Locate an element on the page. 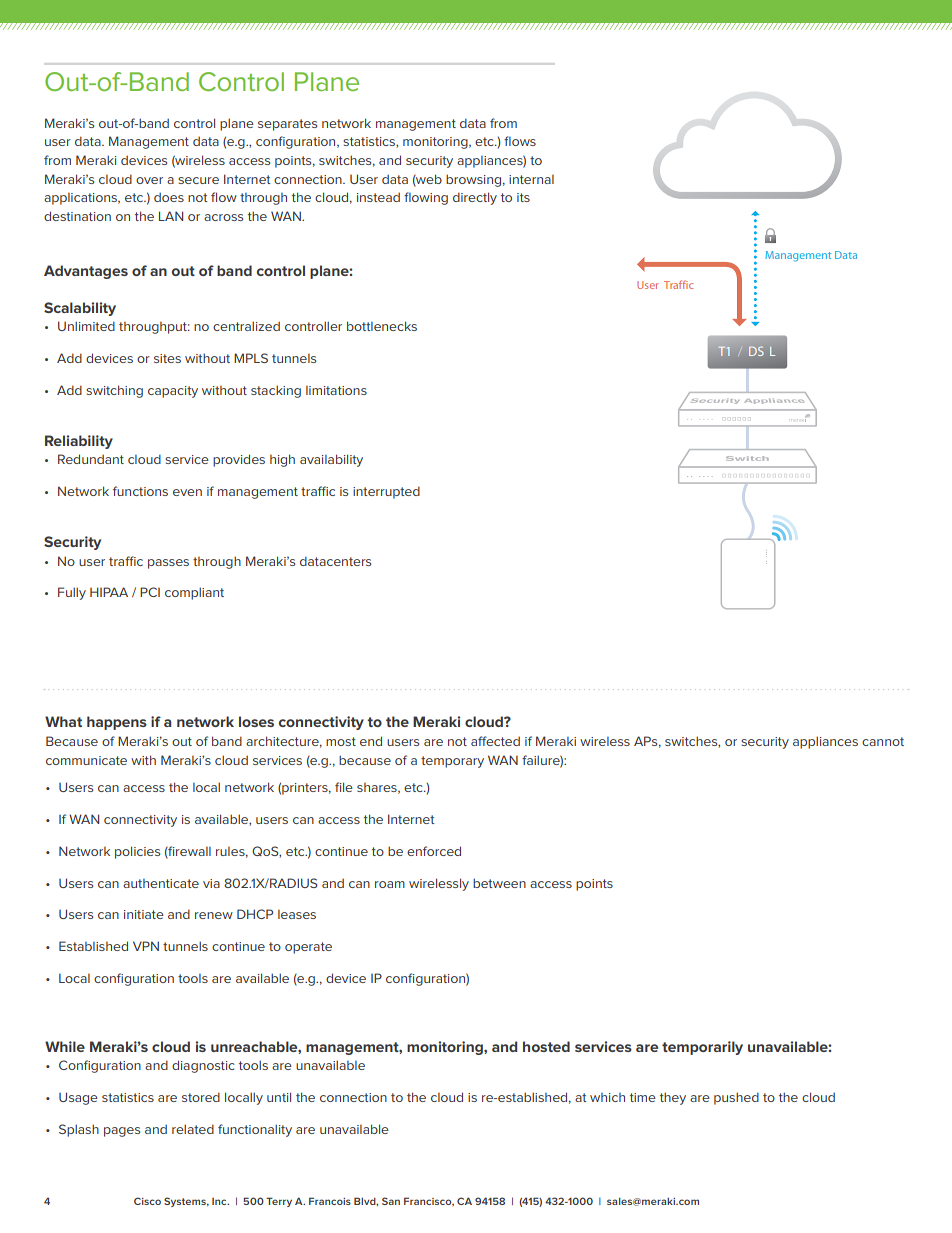  San is located at coordinates (391, 1201).
